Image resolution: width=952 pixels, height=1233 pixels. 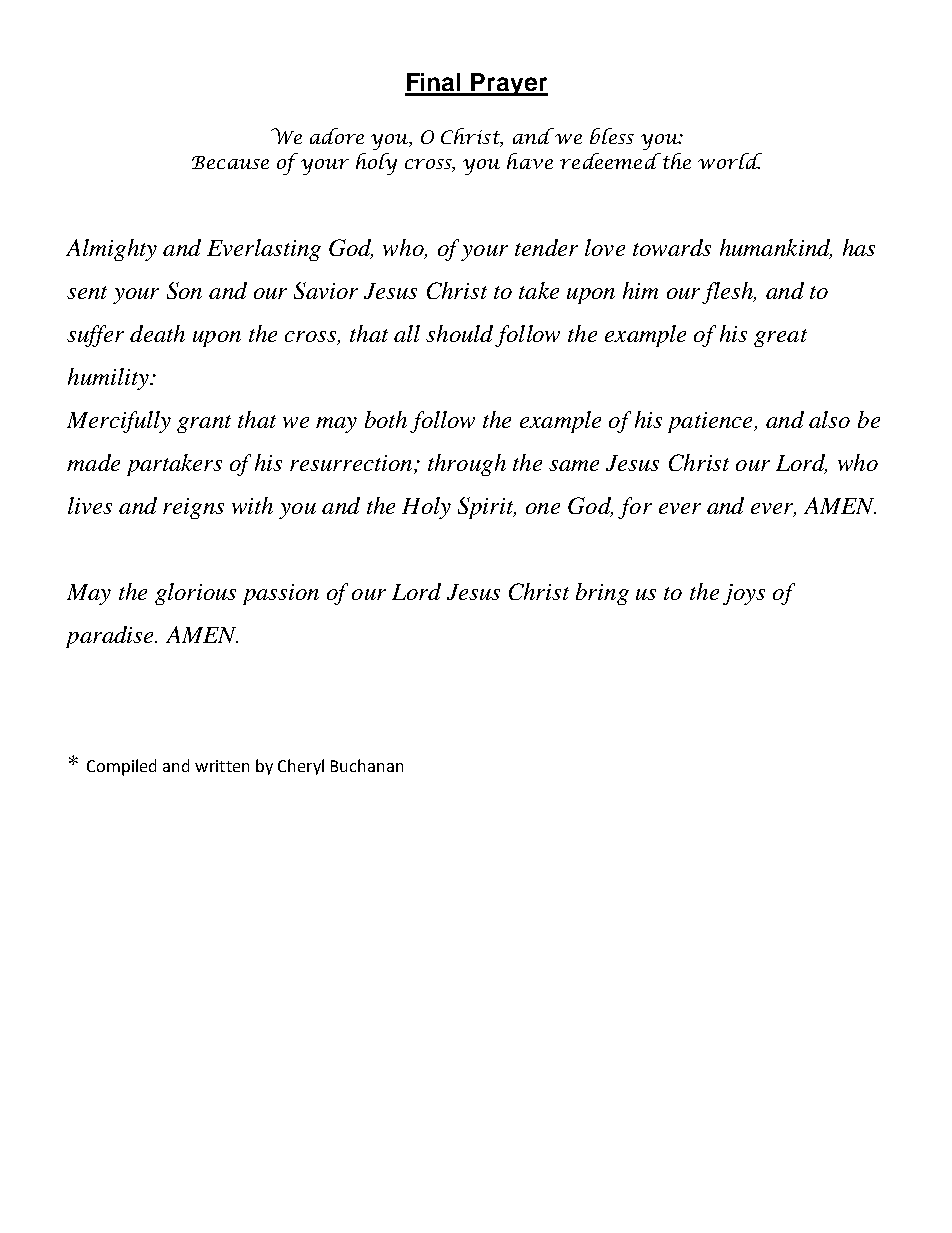 What do you see at coordinates (193, 508) in the screenshot?
I see `reigns` at bounding box center [193, 508].
